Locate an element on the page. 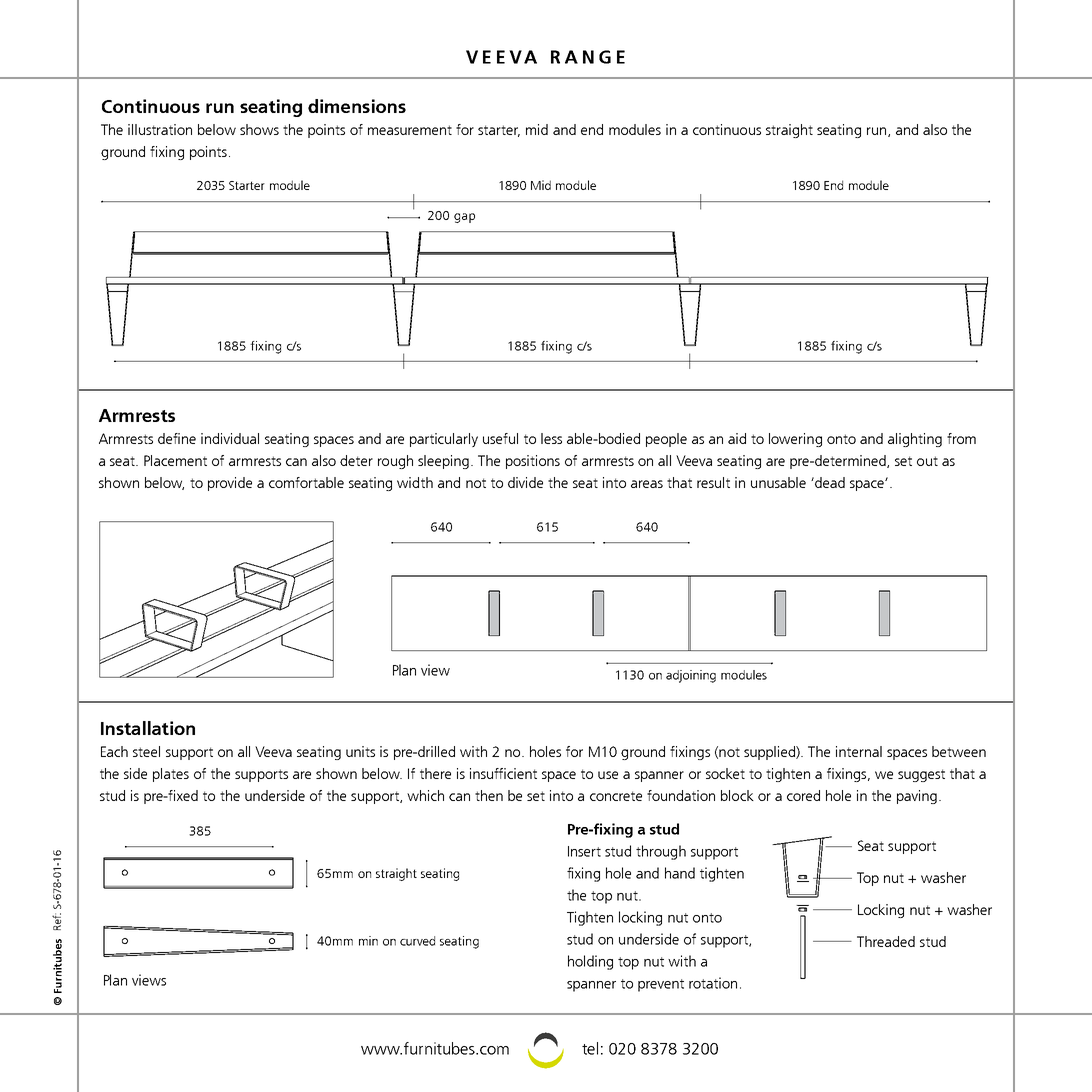 The image size is (1092, 1092). measurement is located at coordinates (410, 130).
